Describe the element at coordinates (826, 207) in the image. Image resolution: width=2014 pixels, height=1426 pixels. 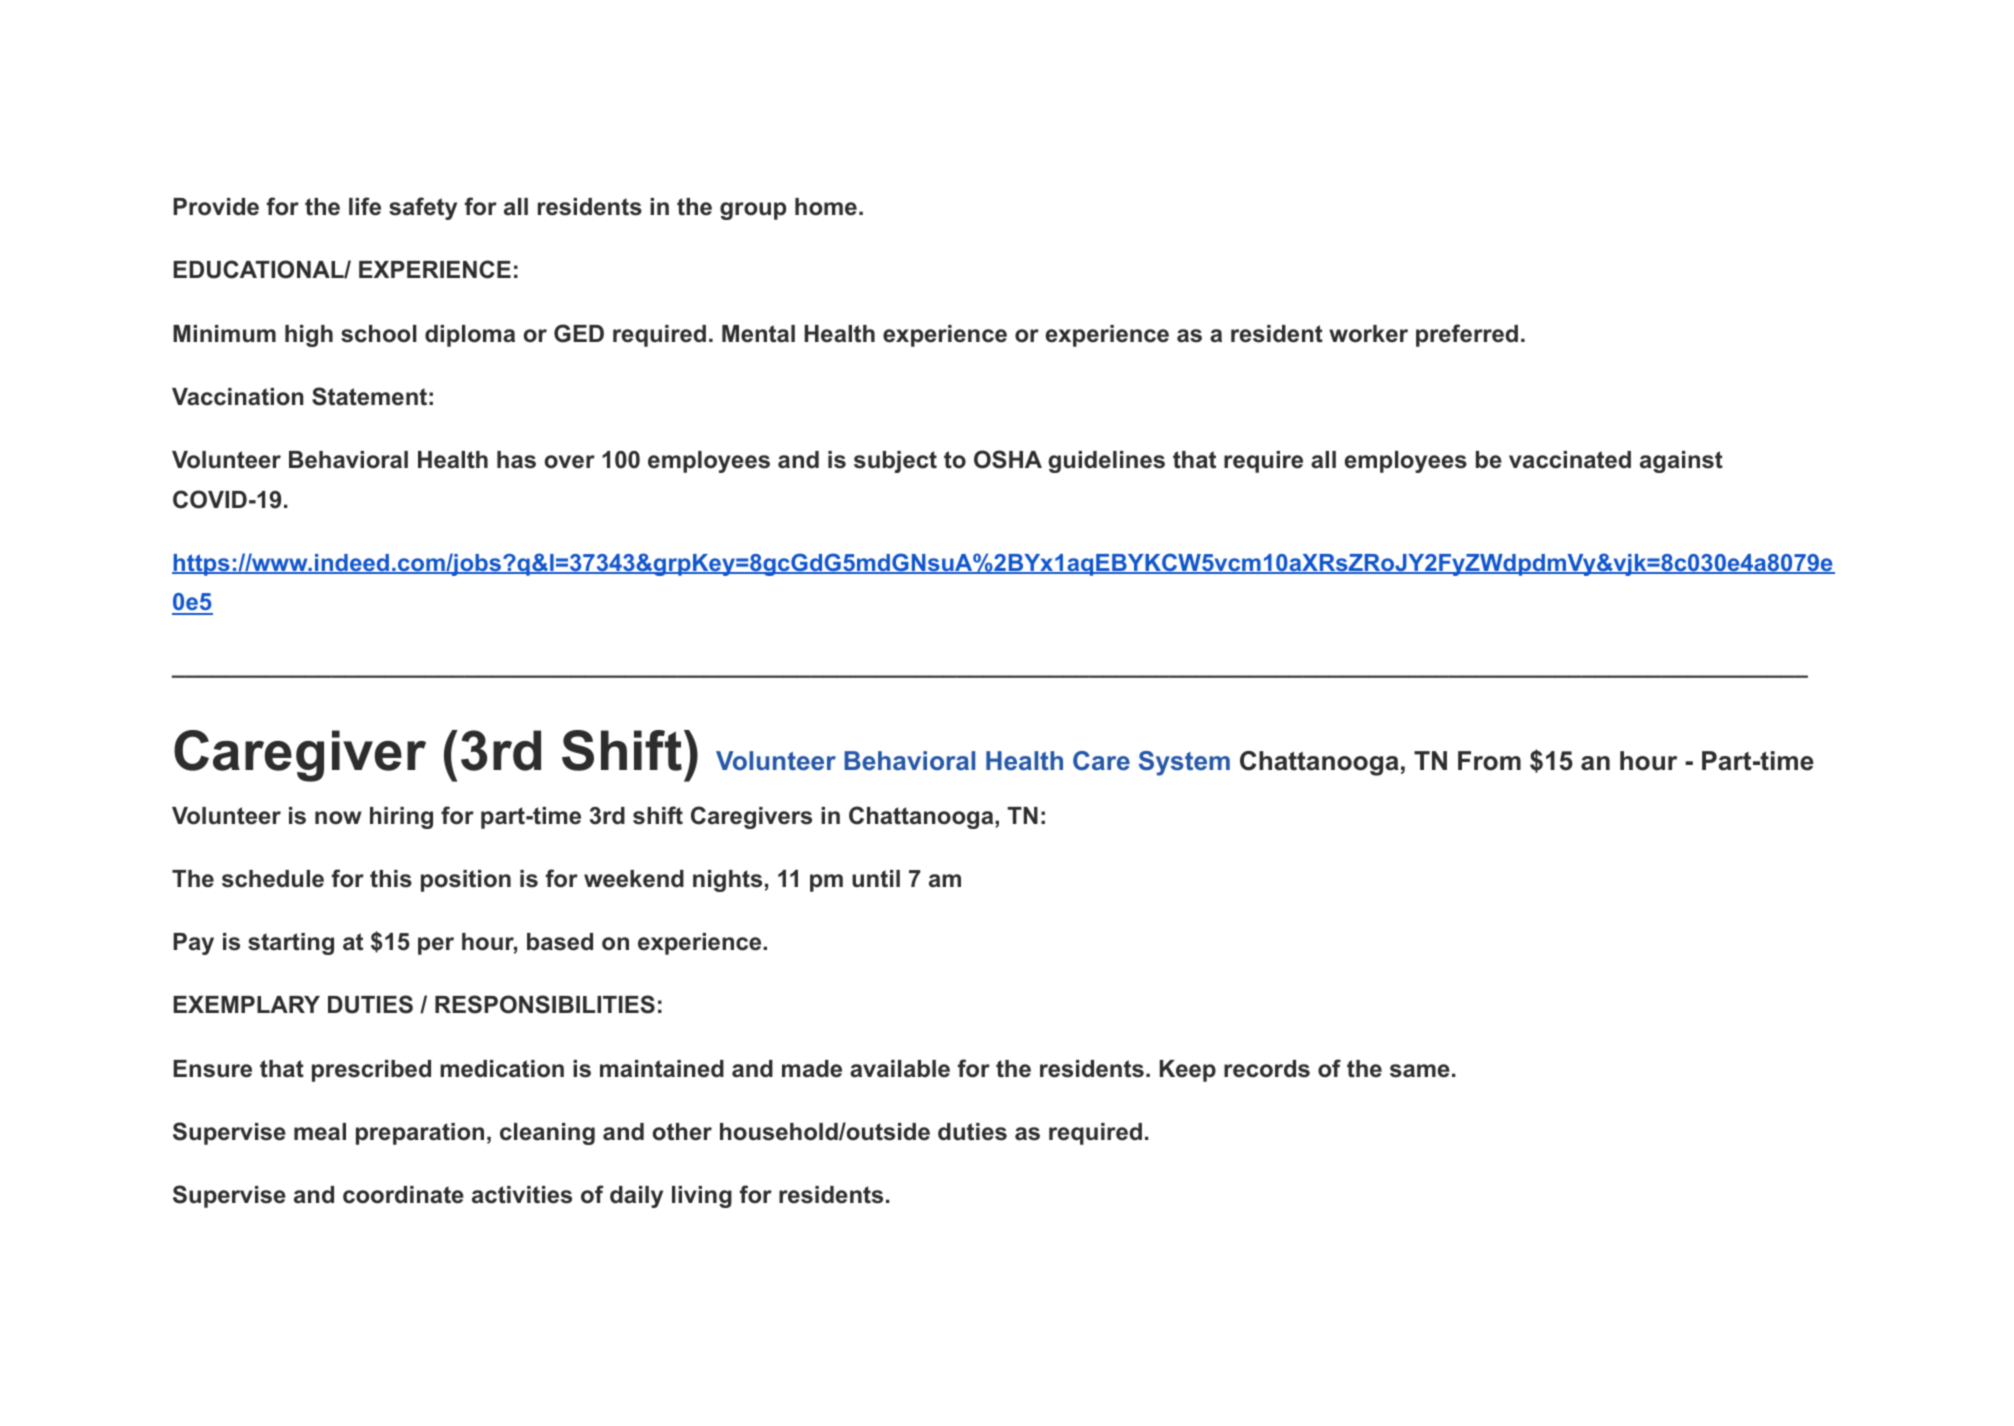
I see `home` at that location.
